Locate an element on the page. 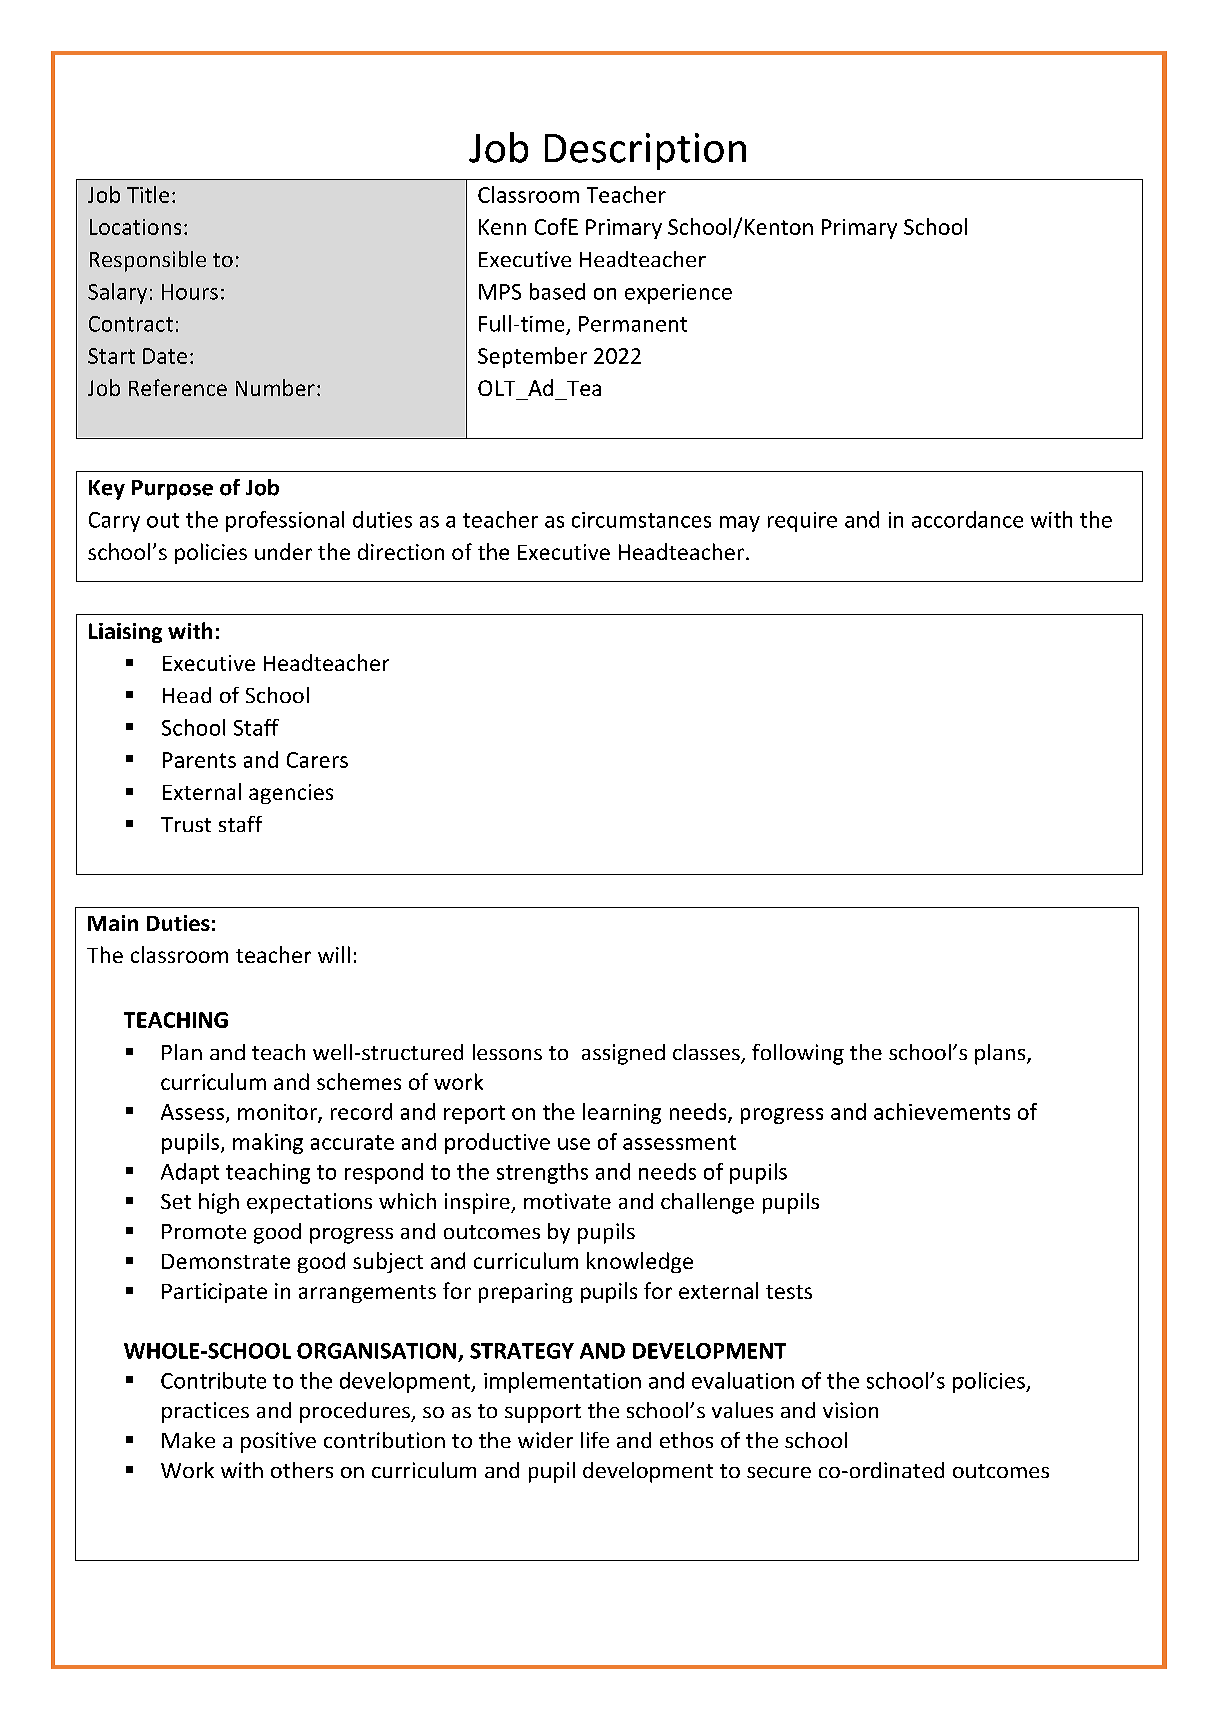 The image size is (1214, 1716). Description is located at coordinates (645, 151).
